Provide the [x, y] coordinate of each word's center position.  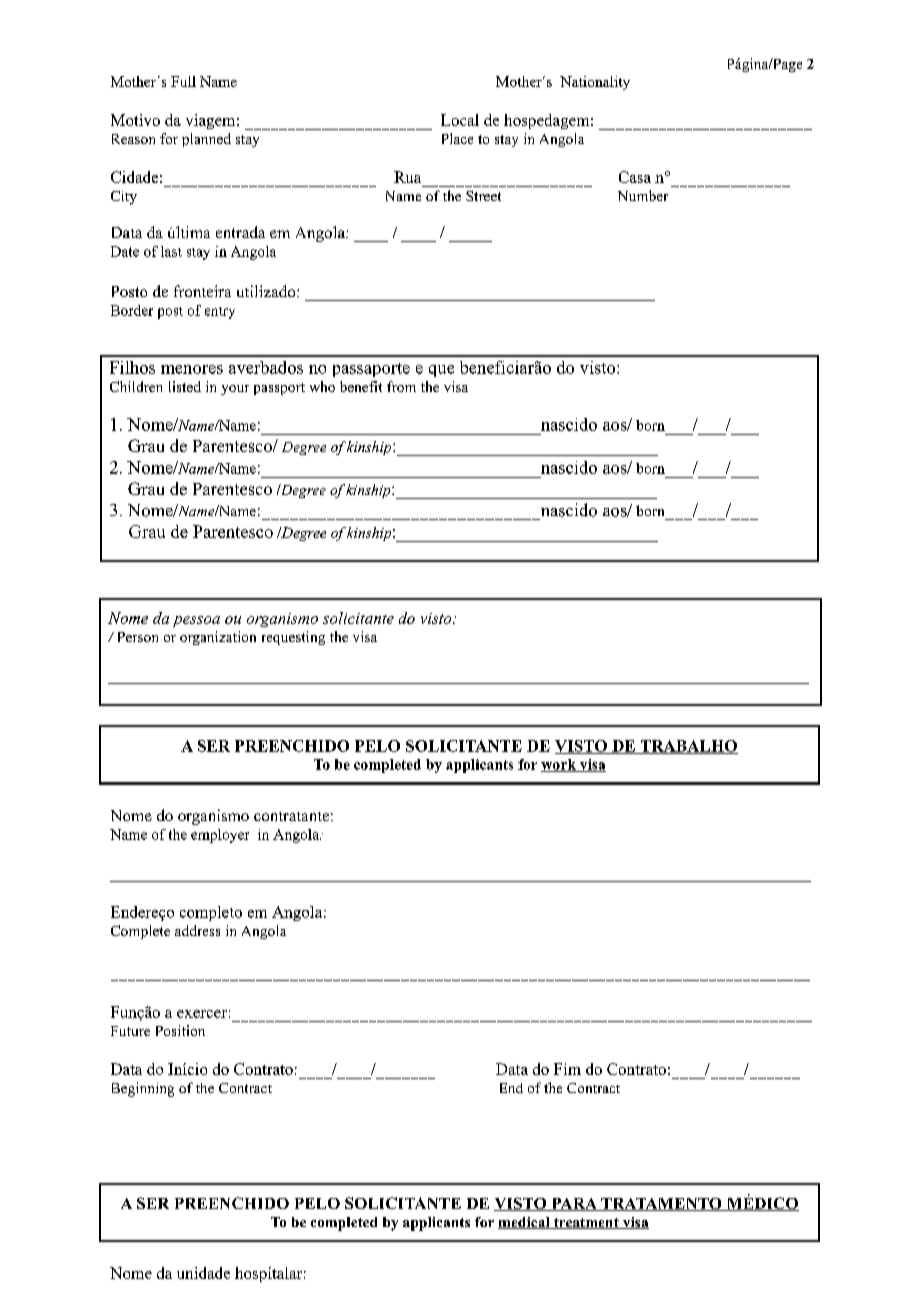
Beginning [143, 1089]
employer [220, 836]
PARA [574, 1204]
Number [643, 195]
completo [211, 913]
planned [206, 140]
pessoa [196, 621]
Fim [567, 1069]
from [401, 386]
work [559, 765]
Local [460, 120]
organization [218, 638]
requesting [293, 638]
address [197, 930]
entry [220, 313]
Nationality [595, 83]
